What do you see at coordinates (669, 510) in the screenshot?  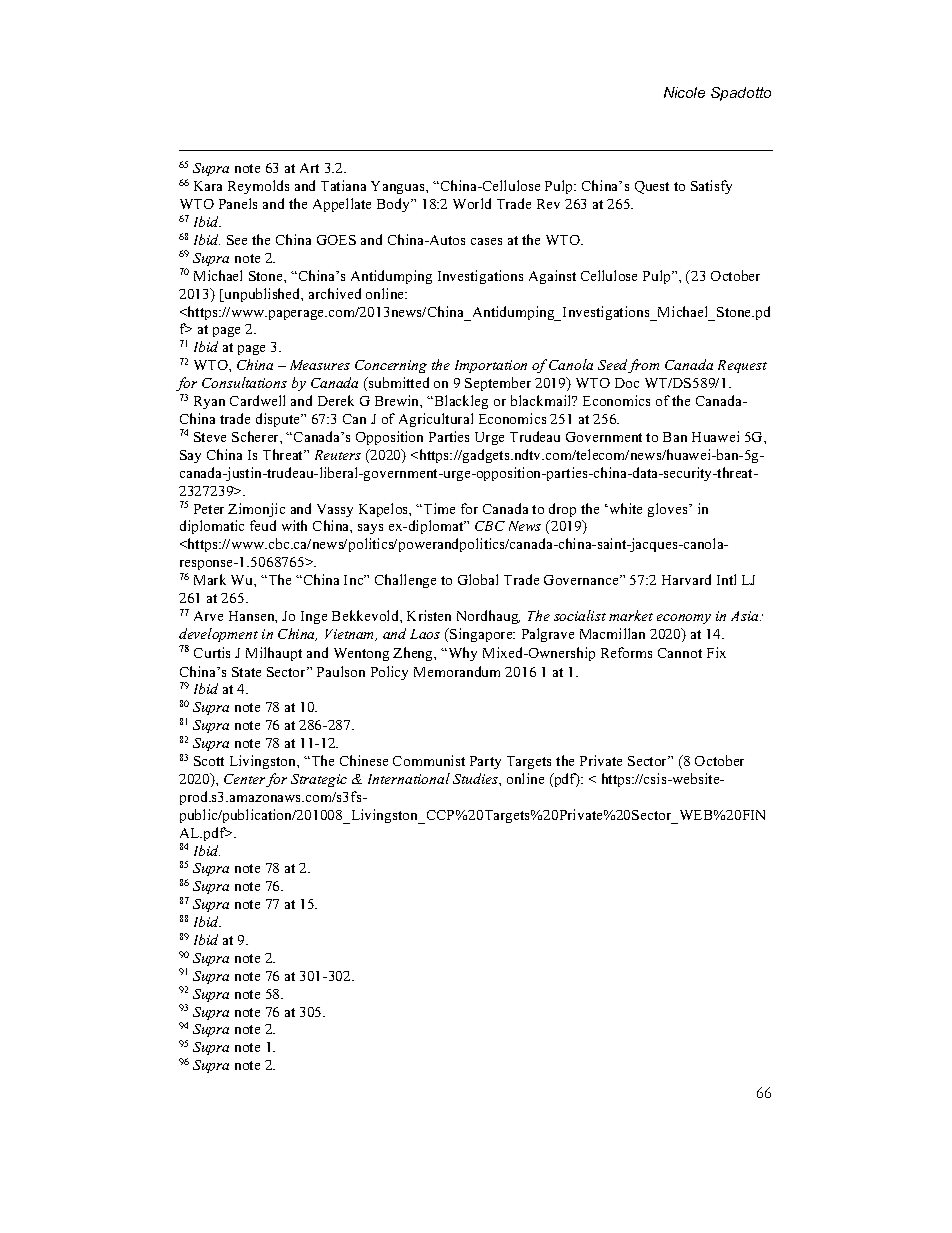 I see `gloves` at bounding box center [669, 510].
